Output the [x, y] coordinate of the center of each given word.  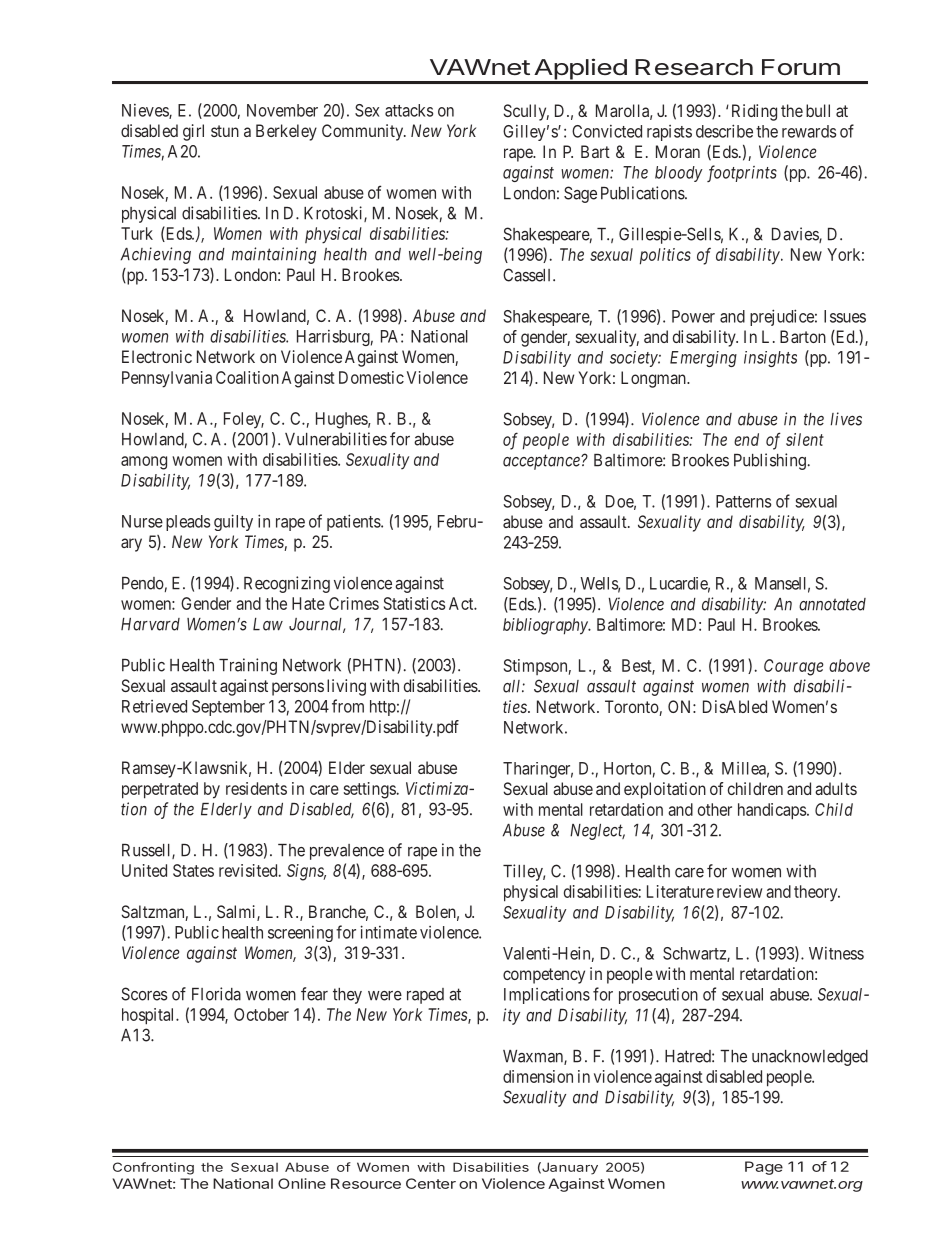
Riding [754, 112]
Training [248, 666]
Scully [526, 112]
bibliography [546, 626]
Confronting [153, 1168]
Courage [794, 667]
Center [431, 1183]
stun [225, 131]
